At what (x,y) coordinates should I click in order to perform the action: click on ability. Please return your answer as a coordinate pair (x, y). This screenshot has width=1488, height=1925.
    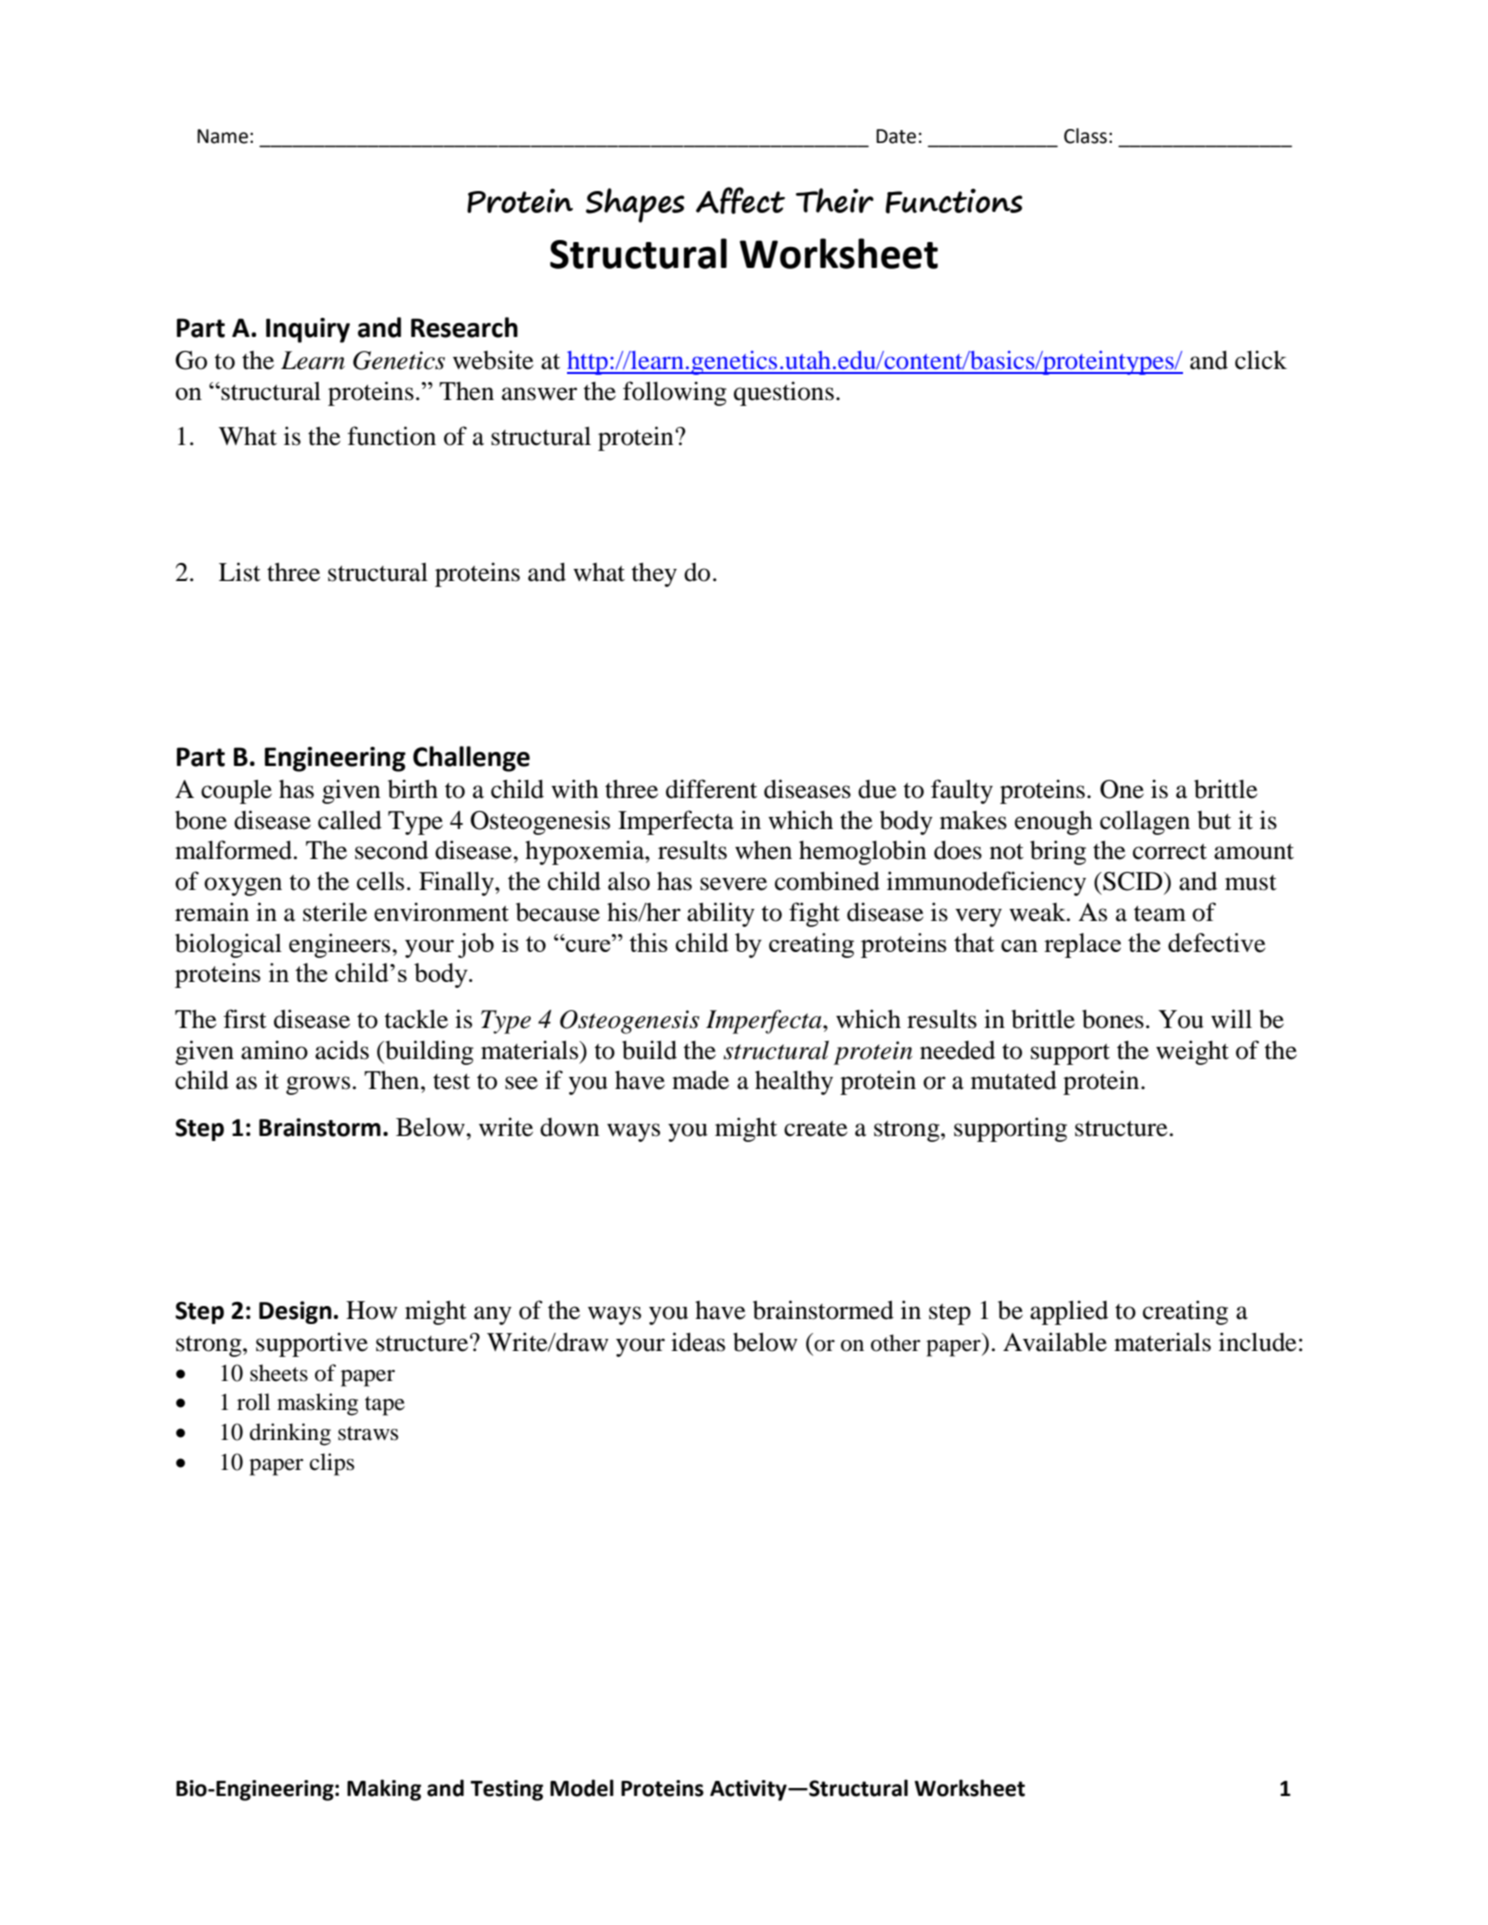
    Looking at the image, I should click on (721, 914).
